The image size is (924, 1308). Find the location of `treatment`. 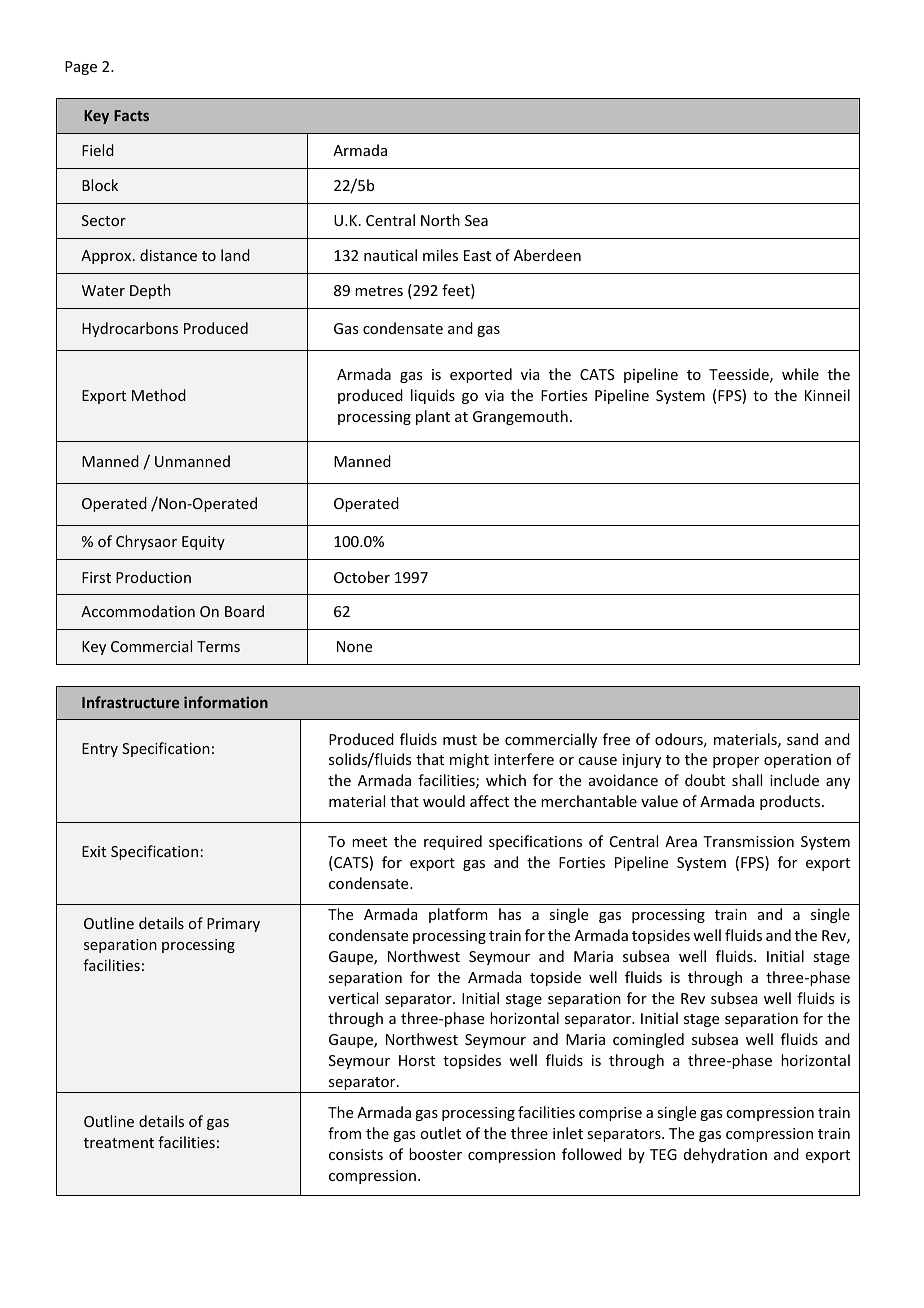

treatment is located at coordinates (119, 1143).
